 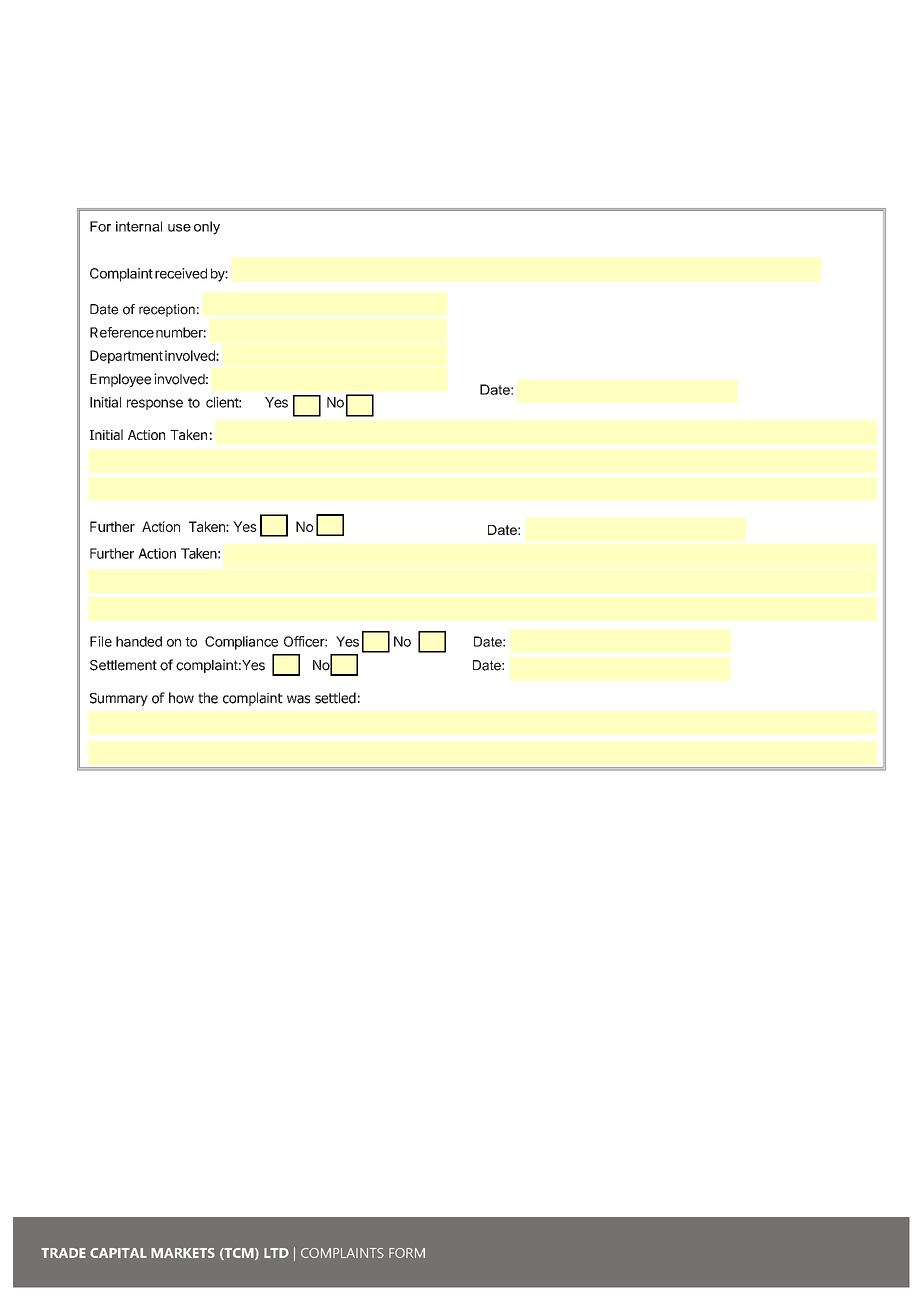 I want to click on MARKETS, so click(x=183, y=1253).
